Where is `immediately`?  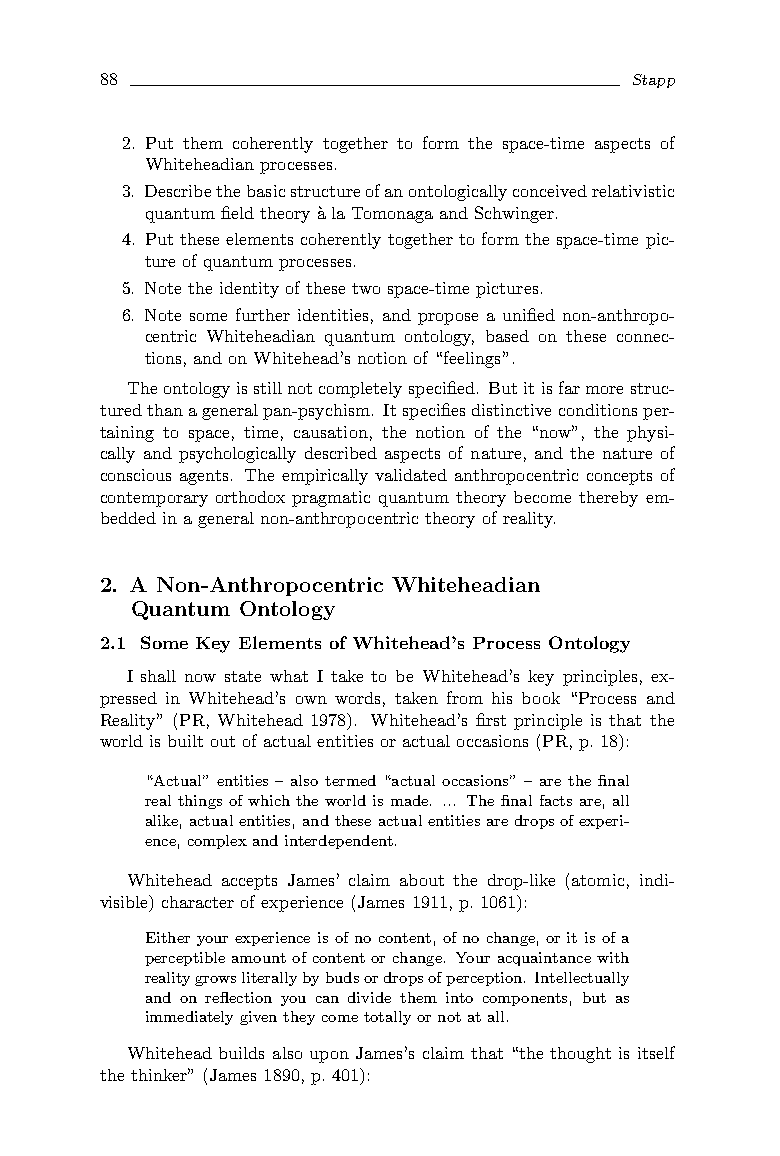
immediately is located at coordinates (189, 1018).
